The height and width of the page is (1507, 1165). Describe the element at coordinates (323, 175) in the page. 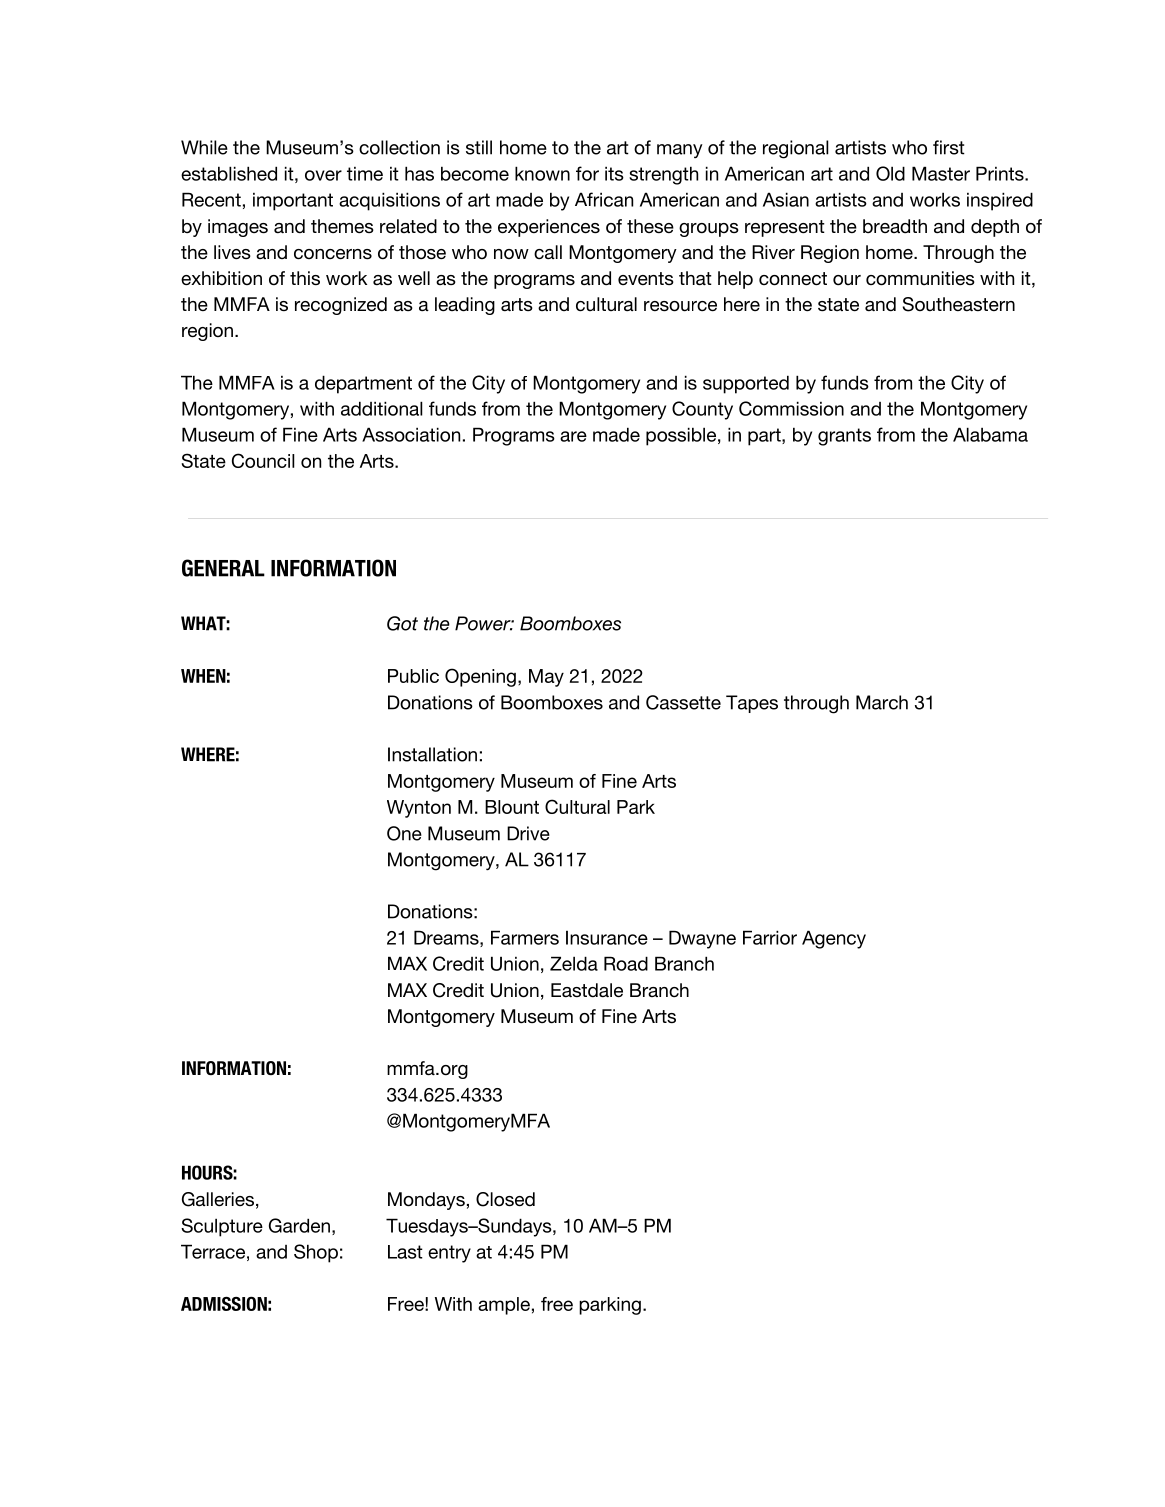

I see `over` at that location.
